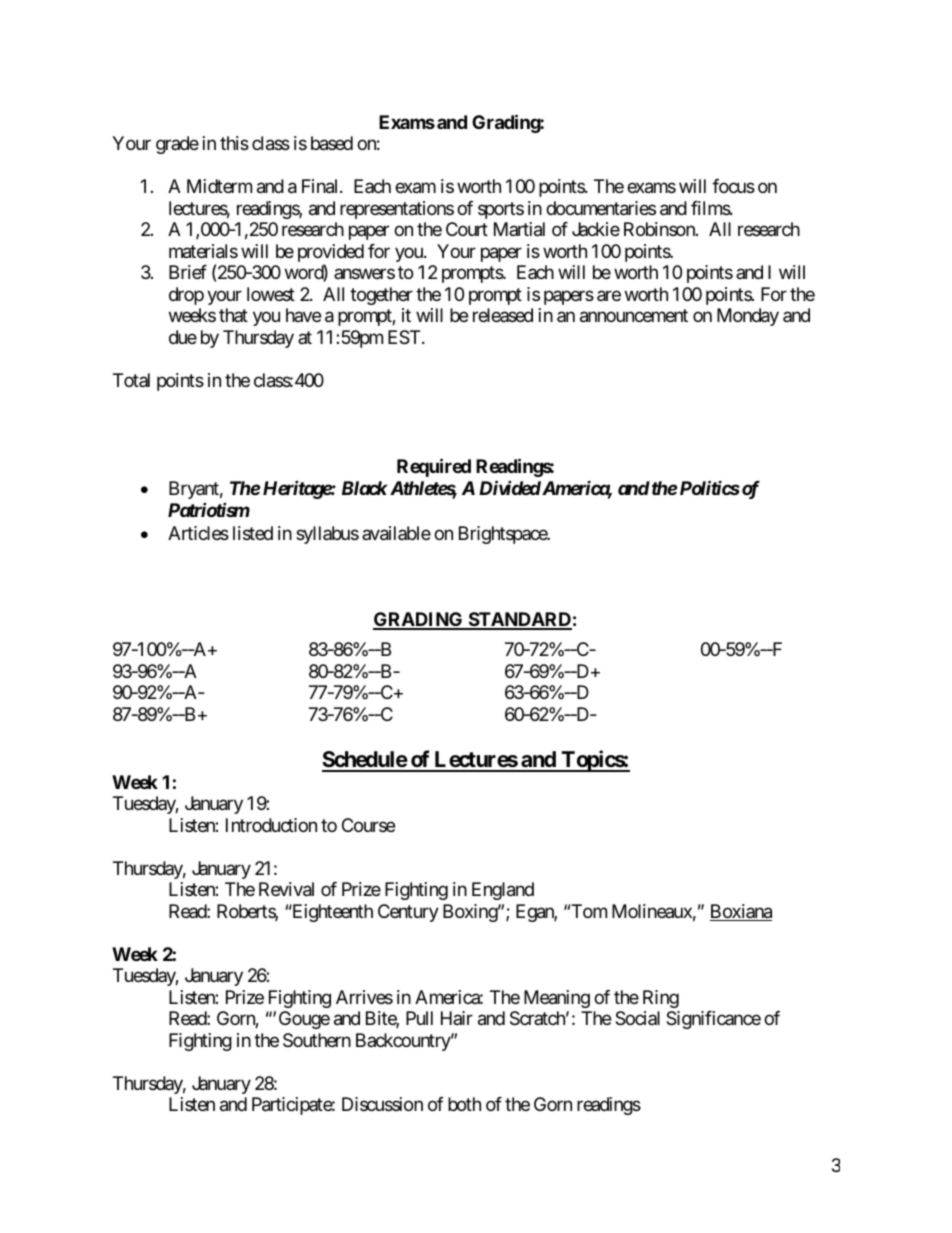 This screenshot has height=1233, width=952. I want to click on Southern, so click(317, 1040).
